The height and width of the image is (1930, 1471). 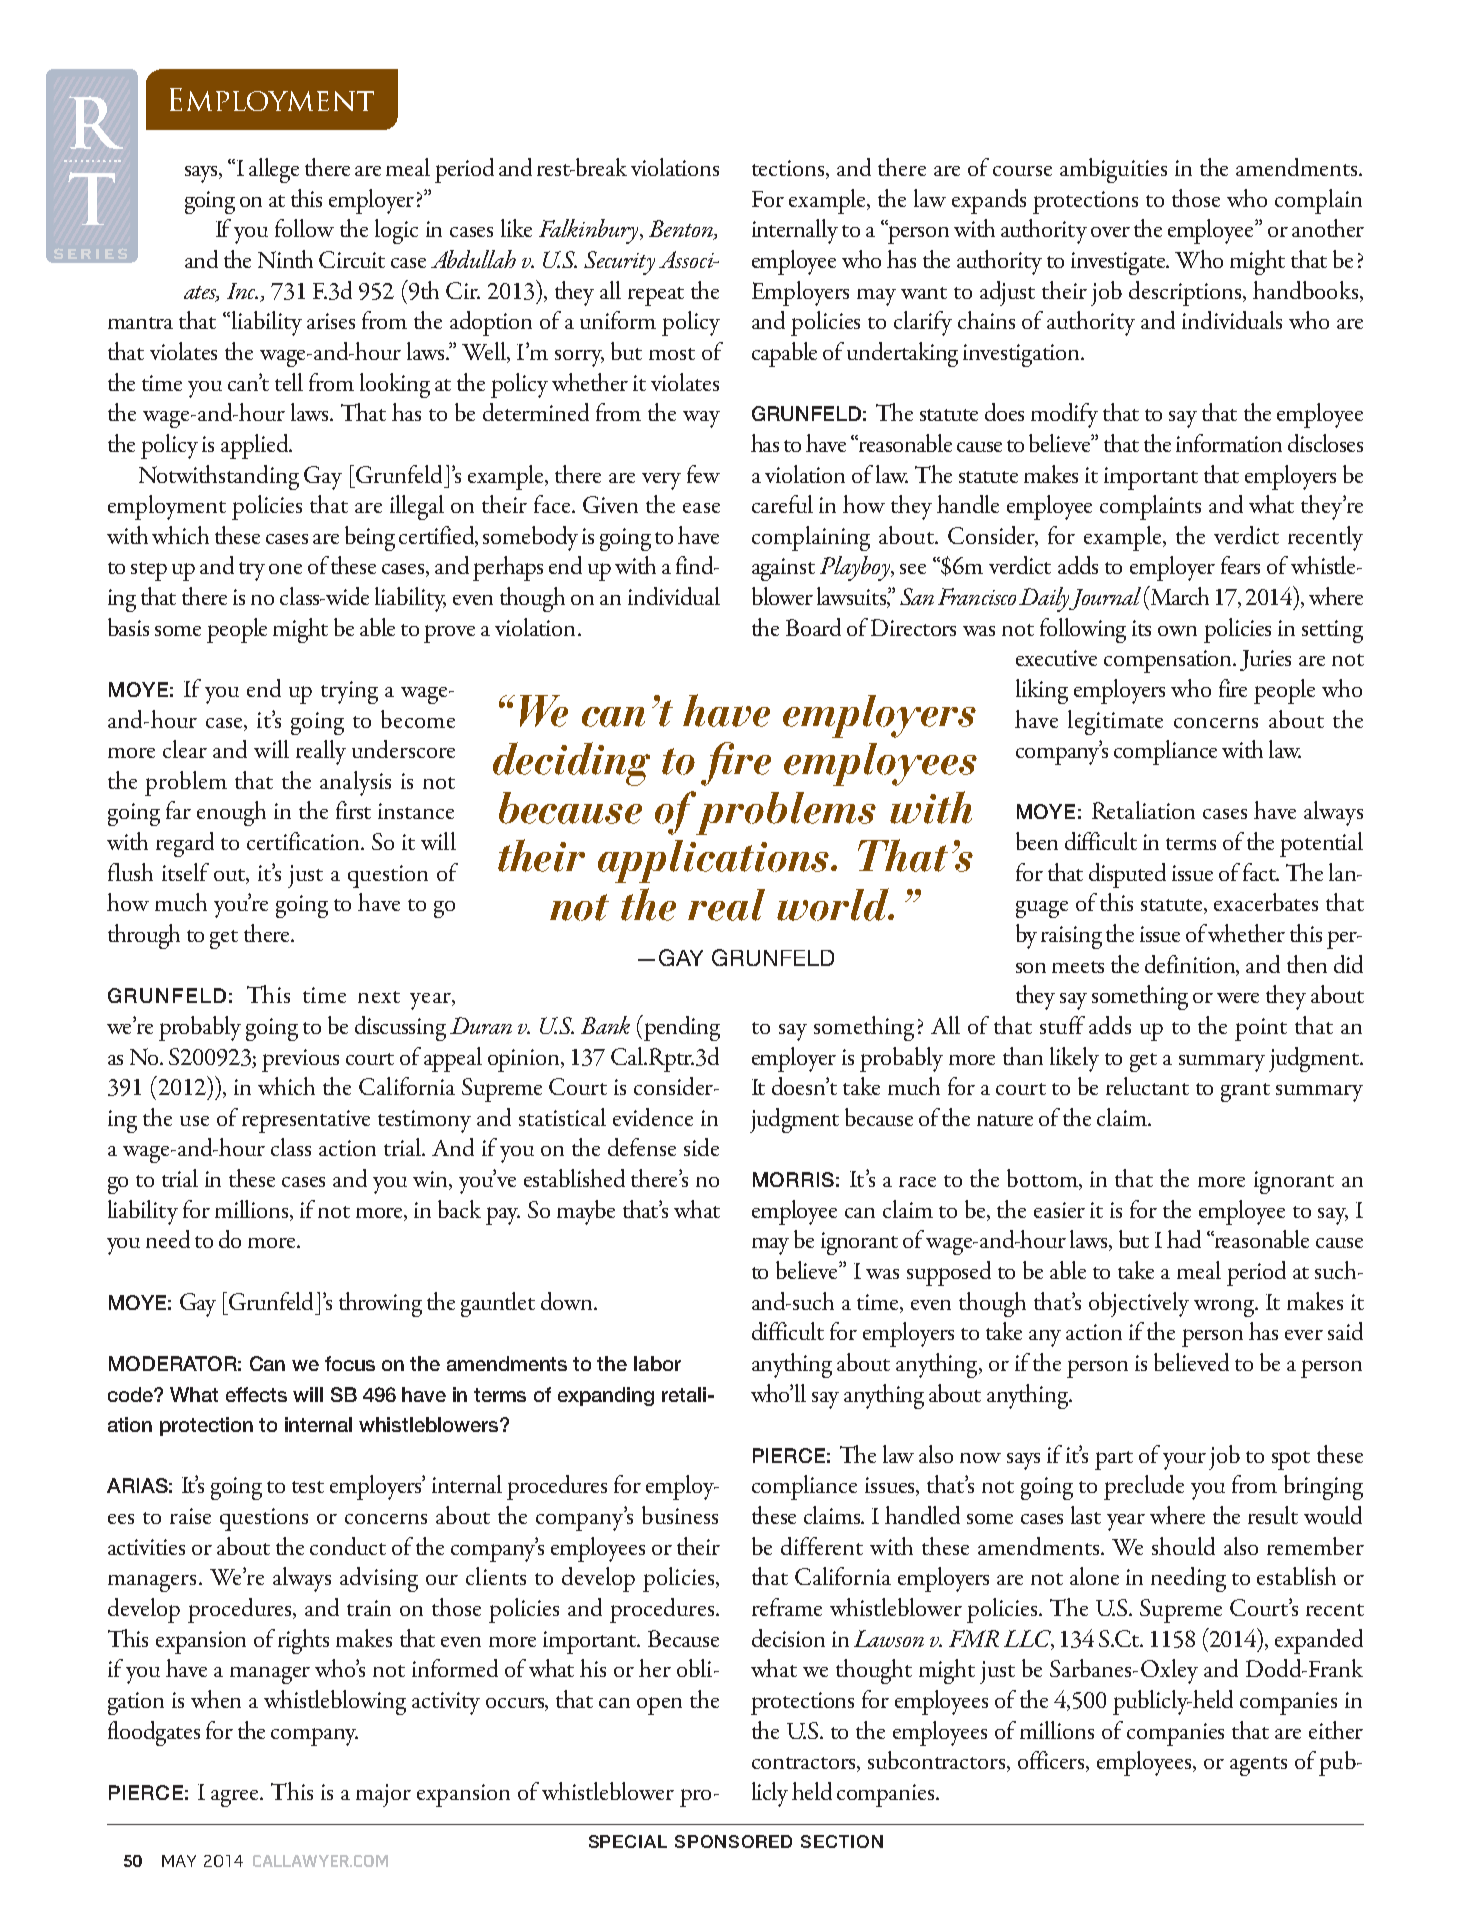 What do you see at coordinates (256, 1394) in the image?
I see `effects` at bounding box center [256, 1394].
